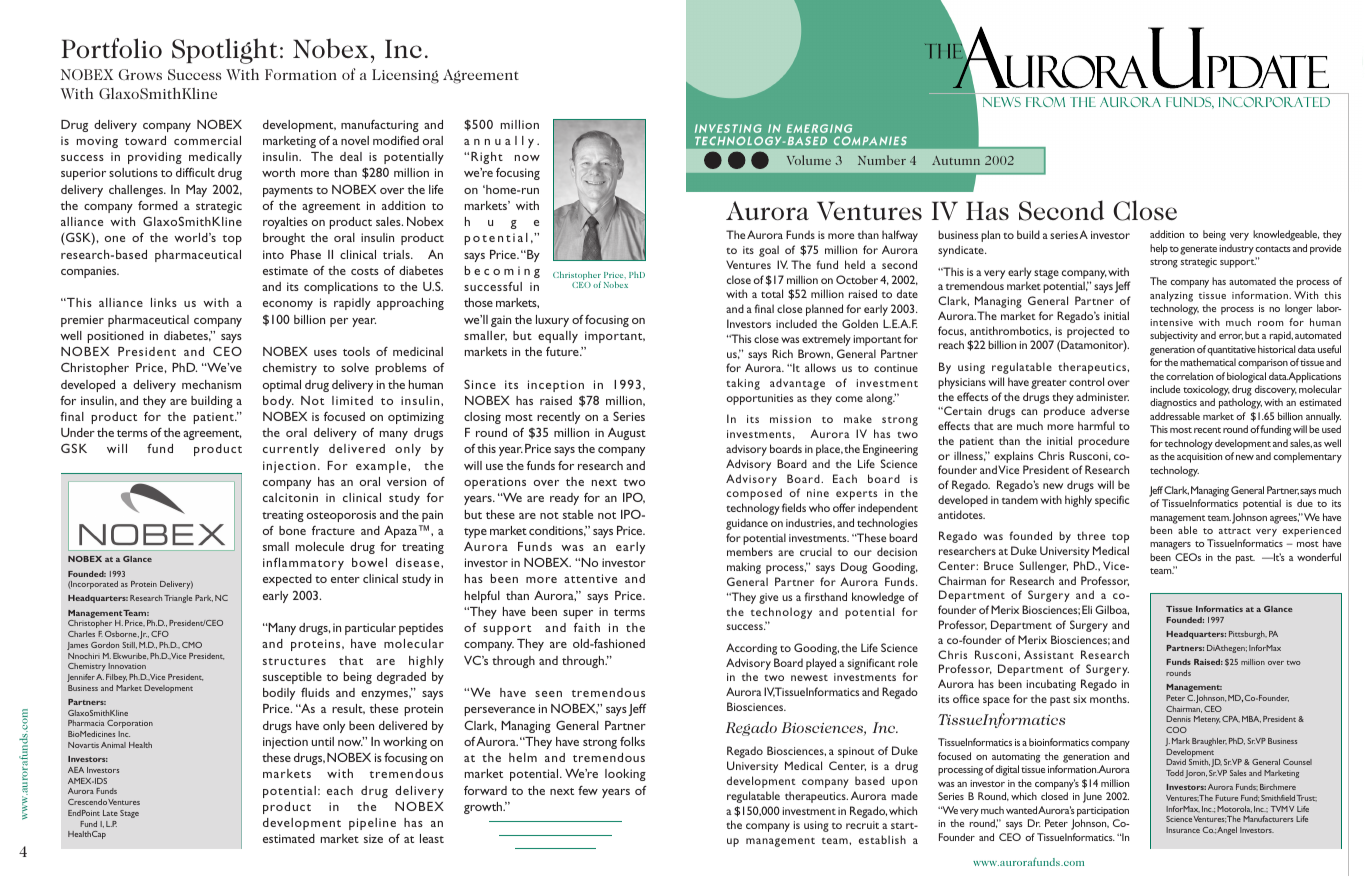 Image resolution: width=1372 pixels, height=887 pixels. I want to click on into, so click(273, 254).
